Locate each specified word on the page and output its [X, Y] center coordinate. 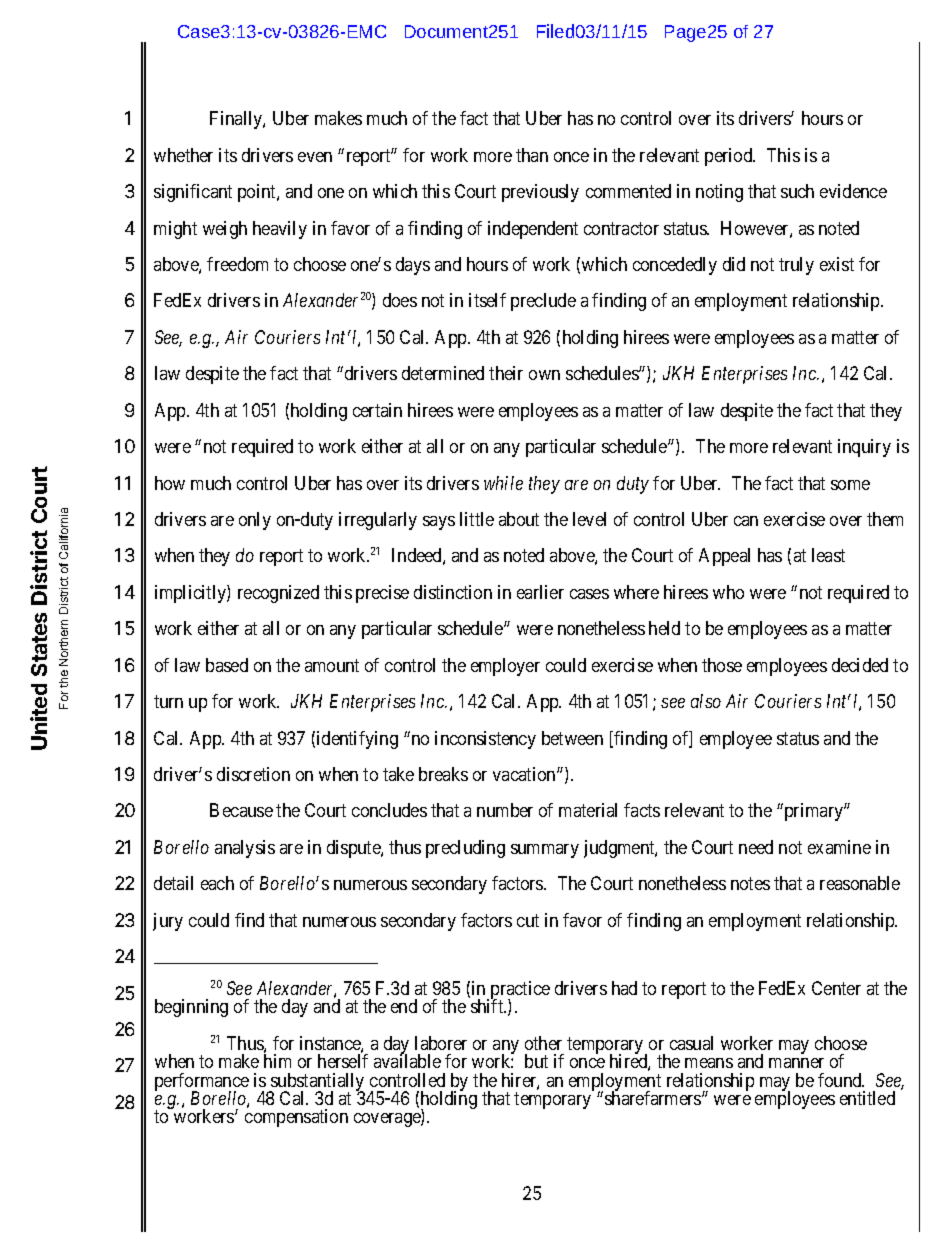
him [277, 1061]
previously [540, 193]
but [536, 1061]
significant [193, 193]
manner [796, 1063]
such [797, 191]
